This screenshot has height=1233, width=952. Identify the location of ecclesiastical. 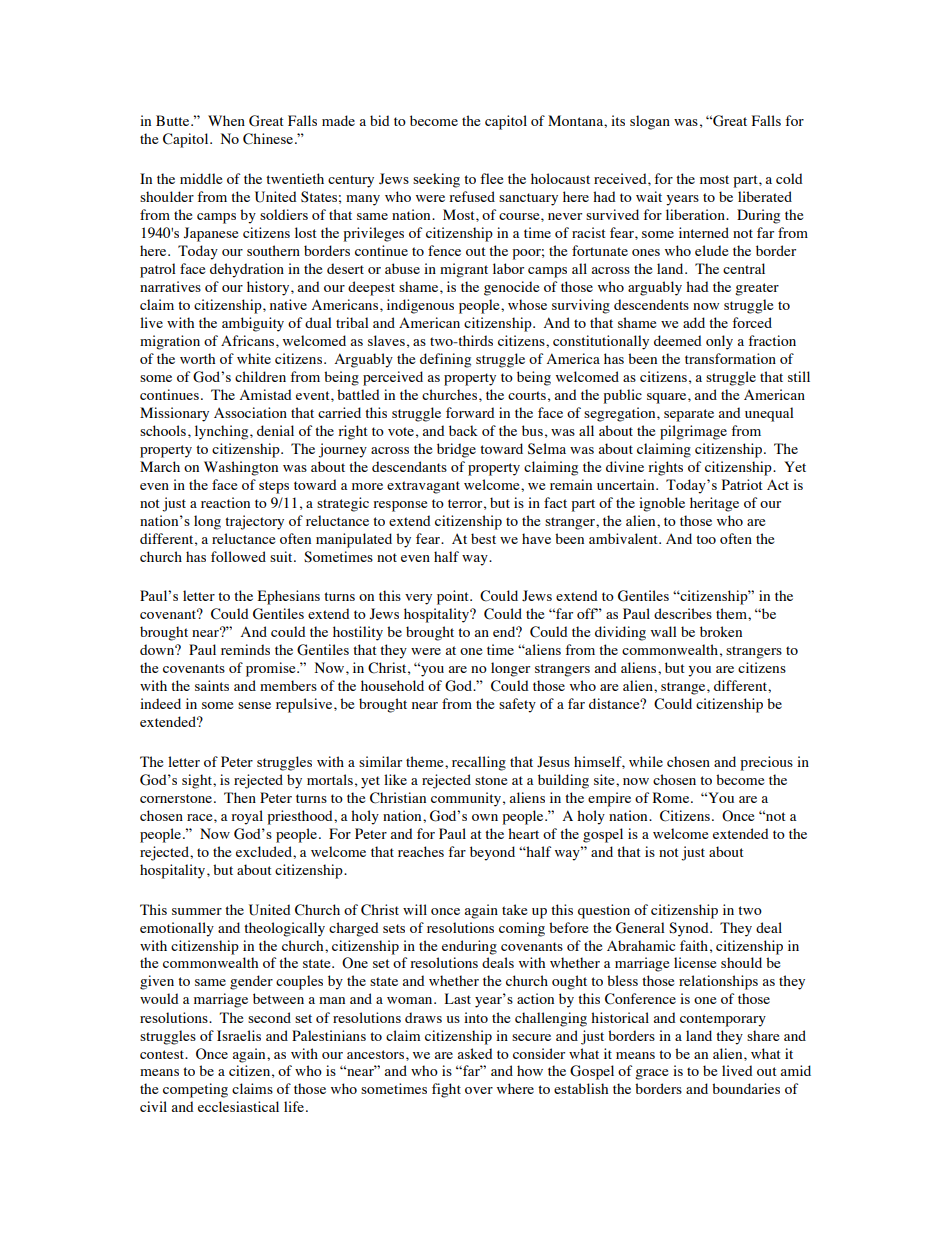
(238, 1106).
